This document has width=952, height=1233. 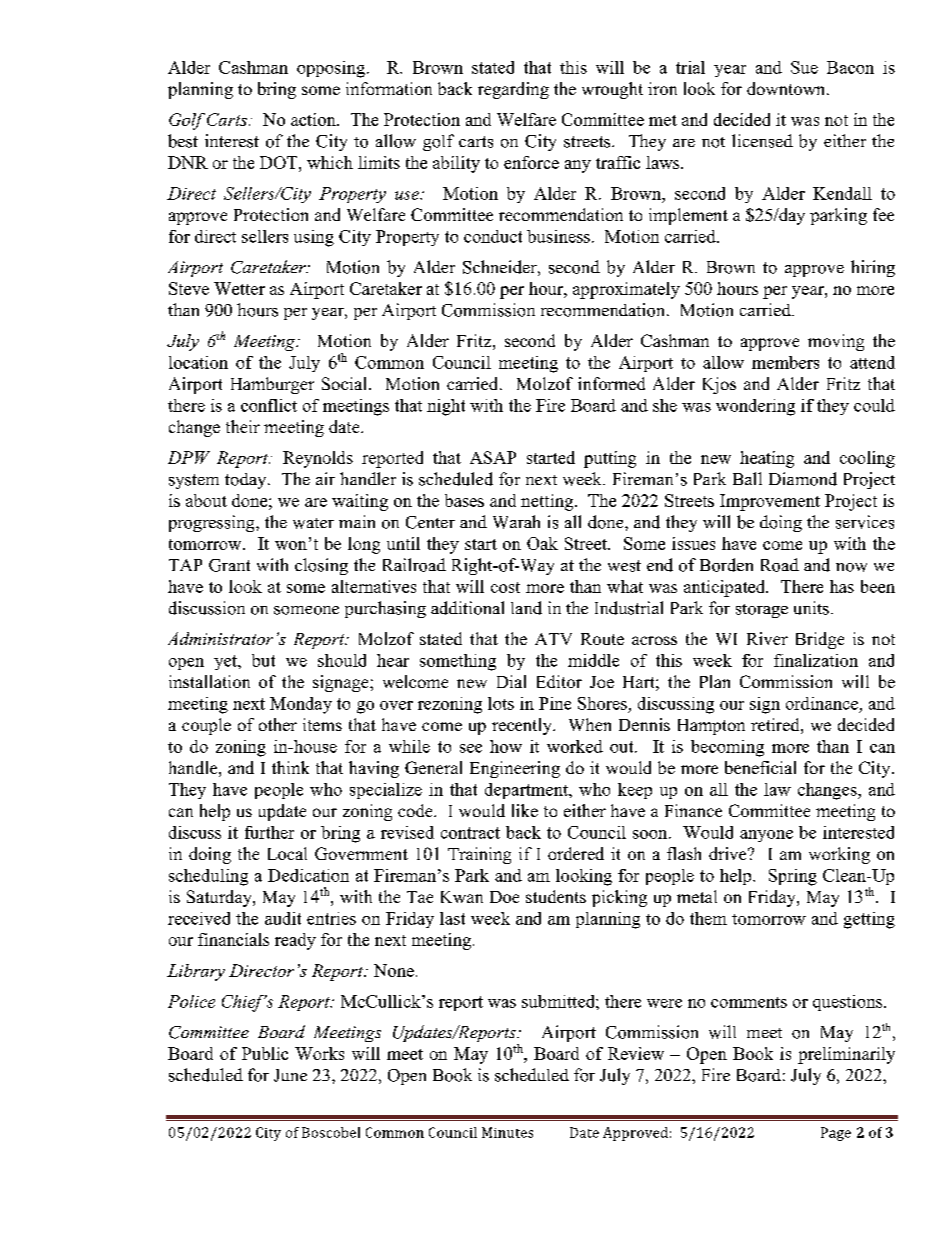 I want to click on Engineering, so click(x=515, y=769).
